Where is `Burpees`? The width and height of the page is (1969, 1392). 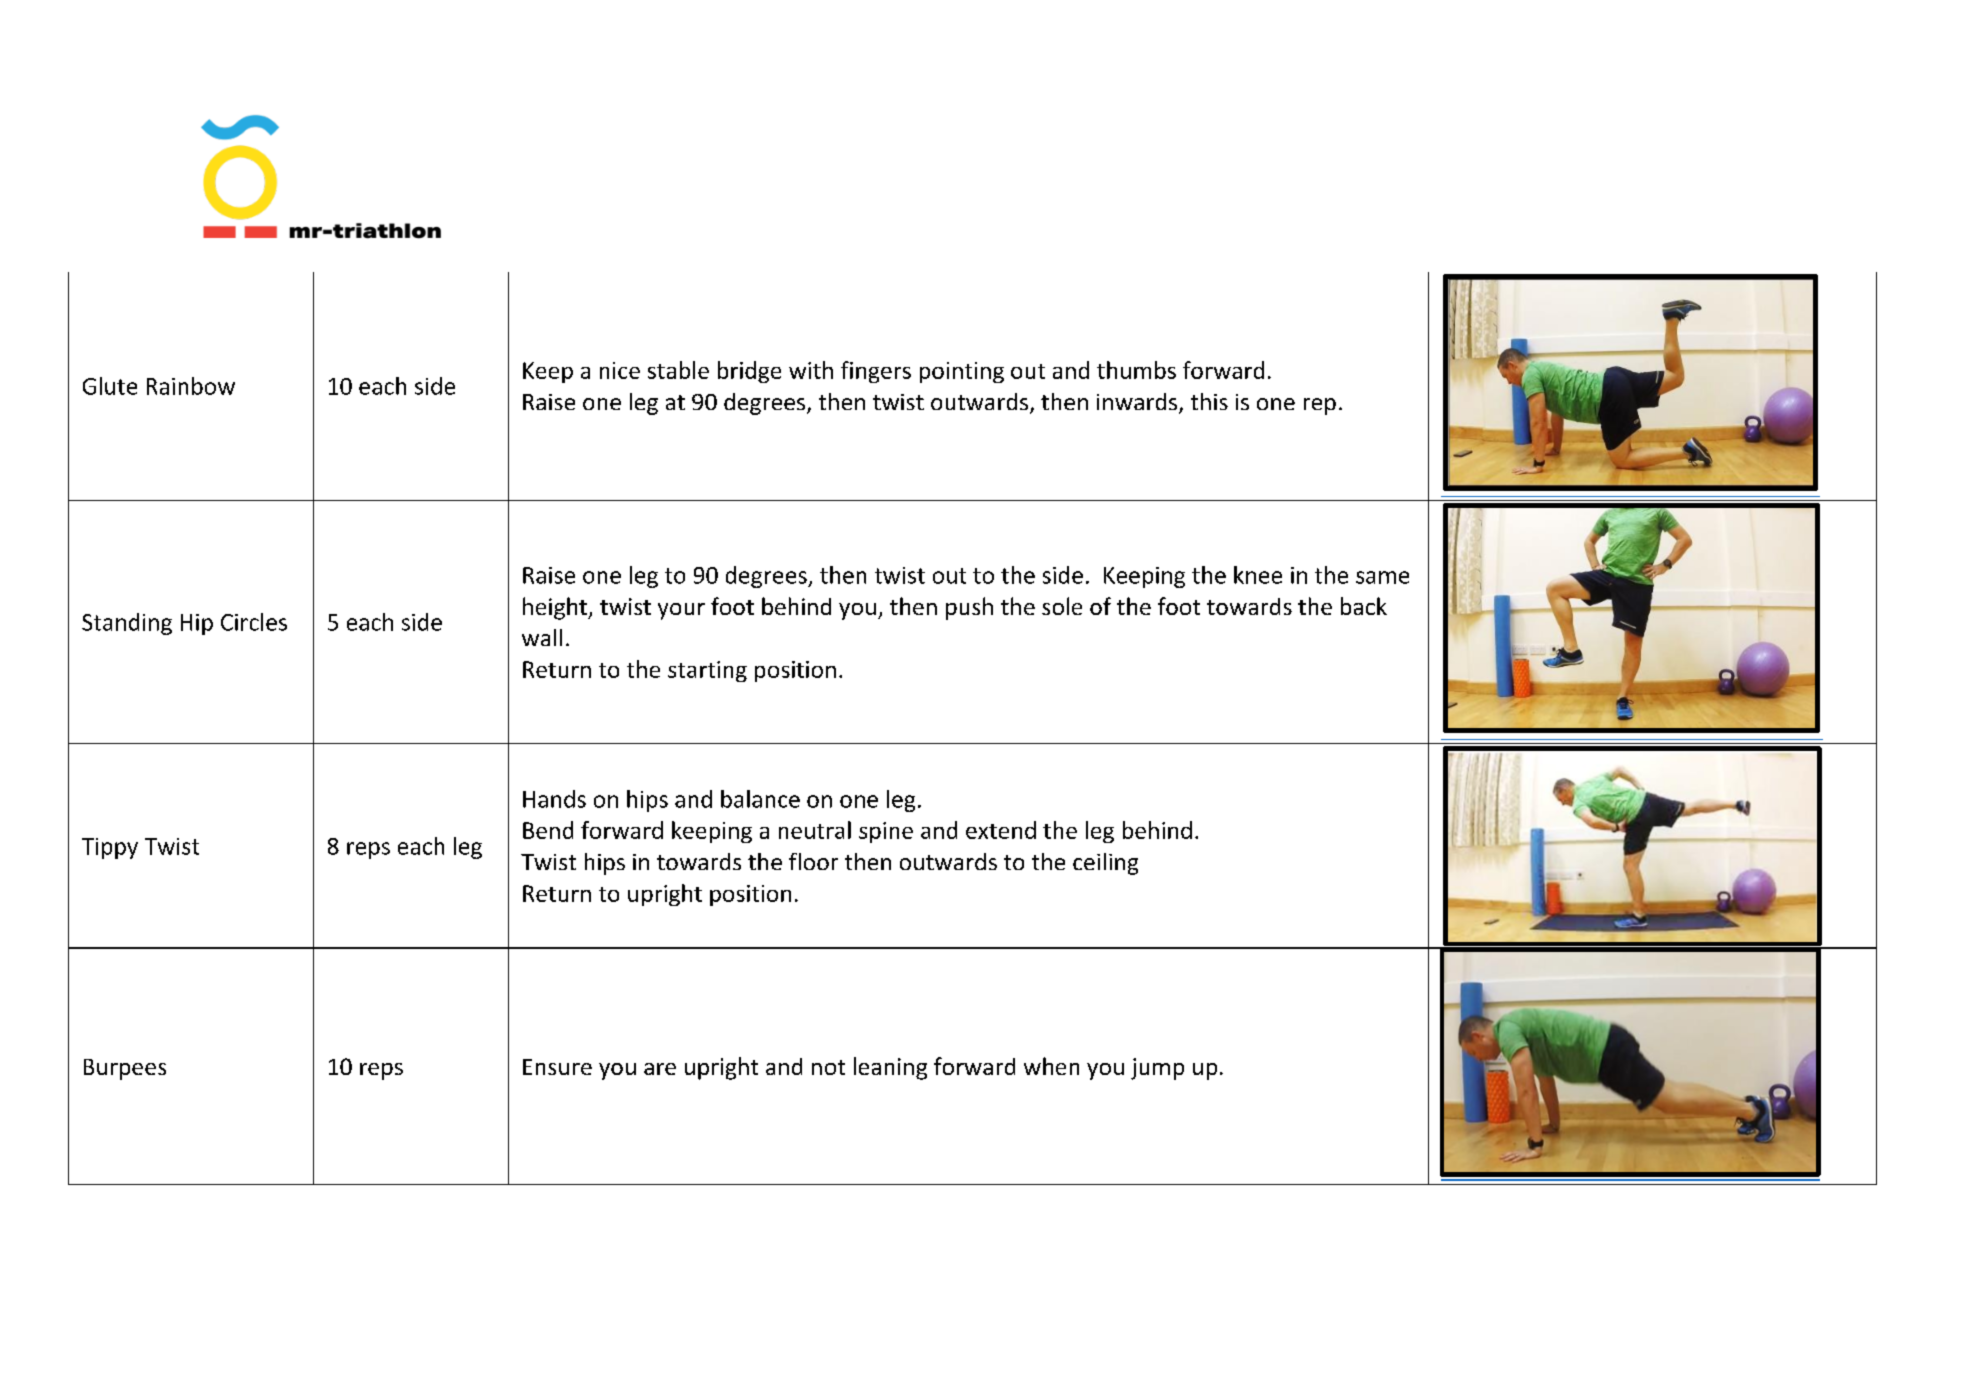 Burpees is located at coordinates (125, 1069).
